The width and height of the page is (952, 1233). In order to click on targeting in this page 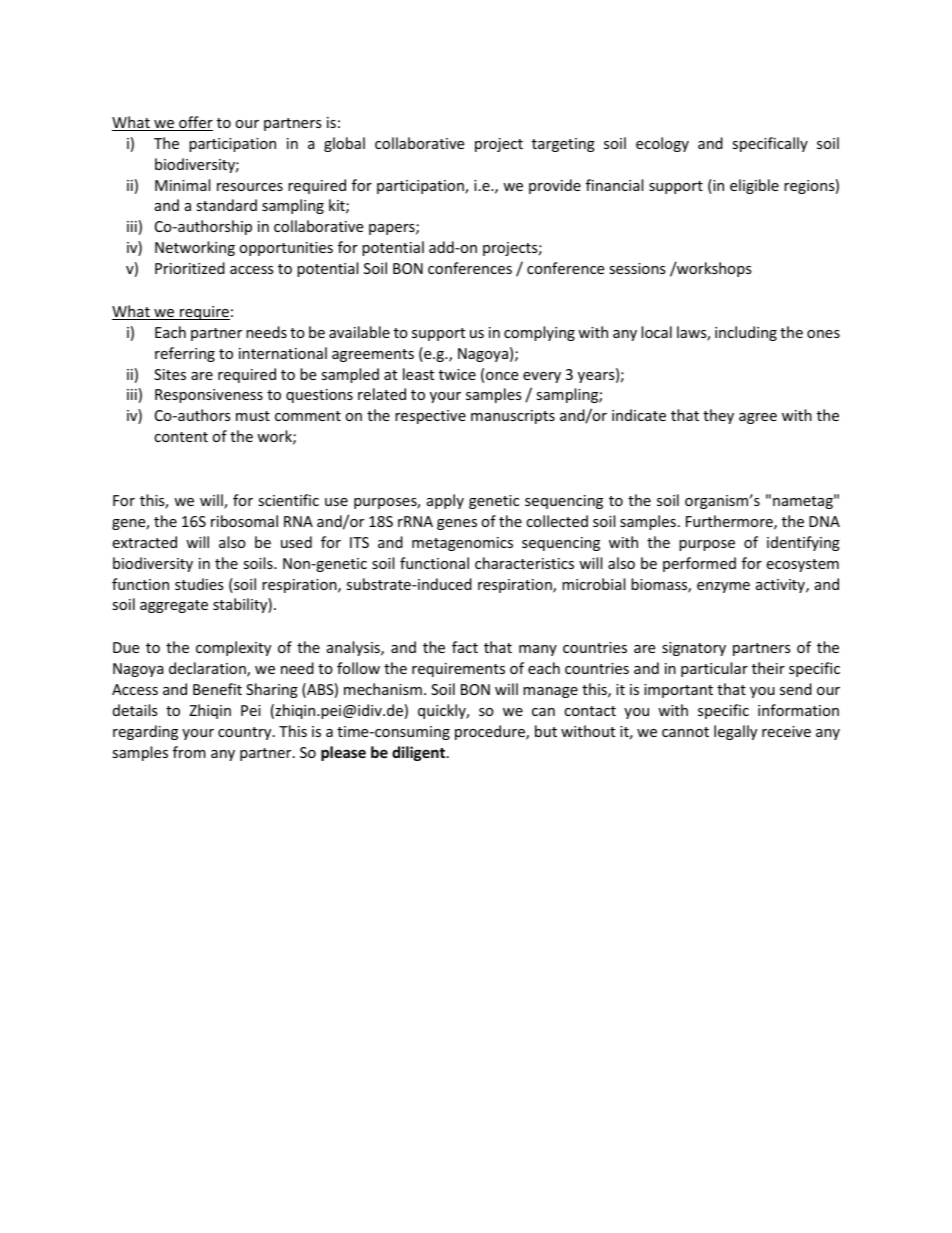, I will do `click(563, 145)`.
